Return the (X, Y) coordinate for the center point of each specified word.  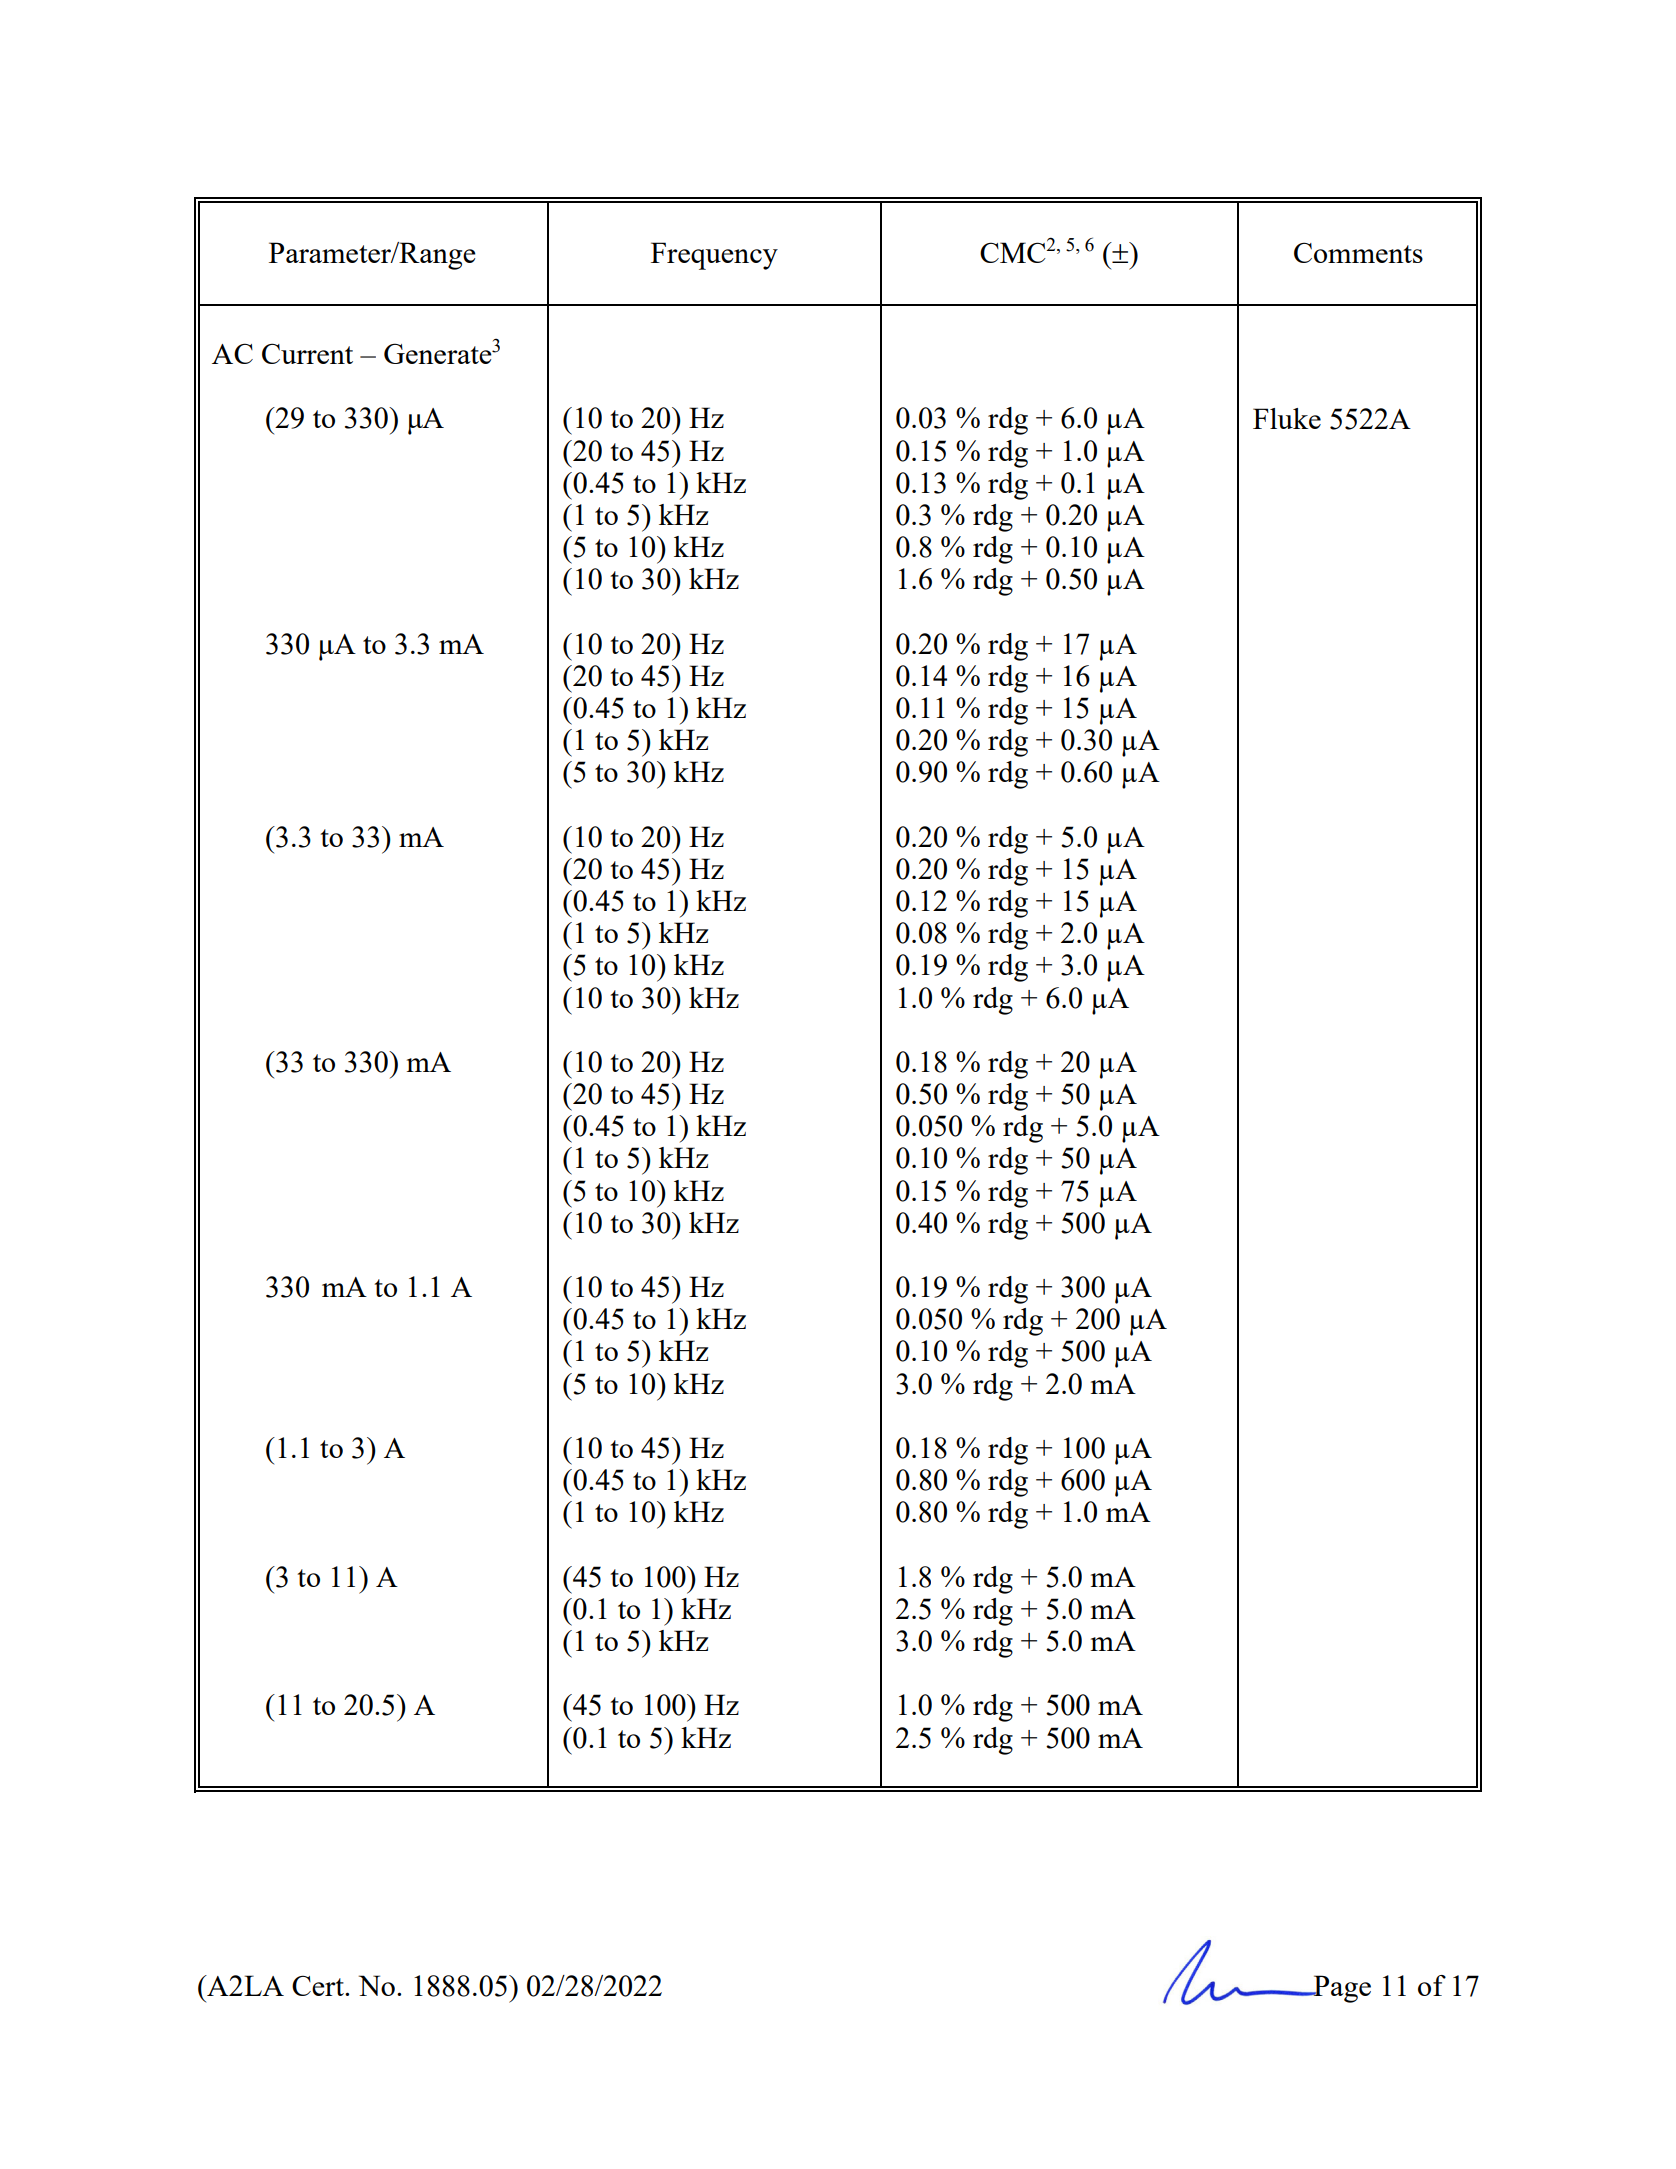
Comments (1358, 252)
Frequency (714, 256)
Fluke (1287, 418)
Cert (319, 1985)
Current (307, 353)
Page (1341, 1989)
